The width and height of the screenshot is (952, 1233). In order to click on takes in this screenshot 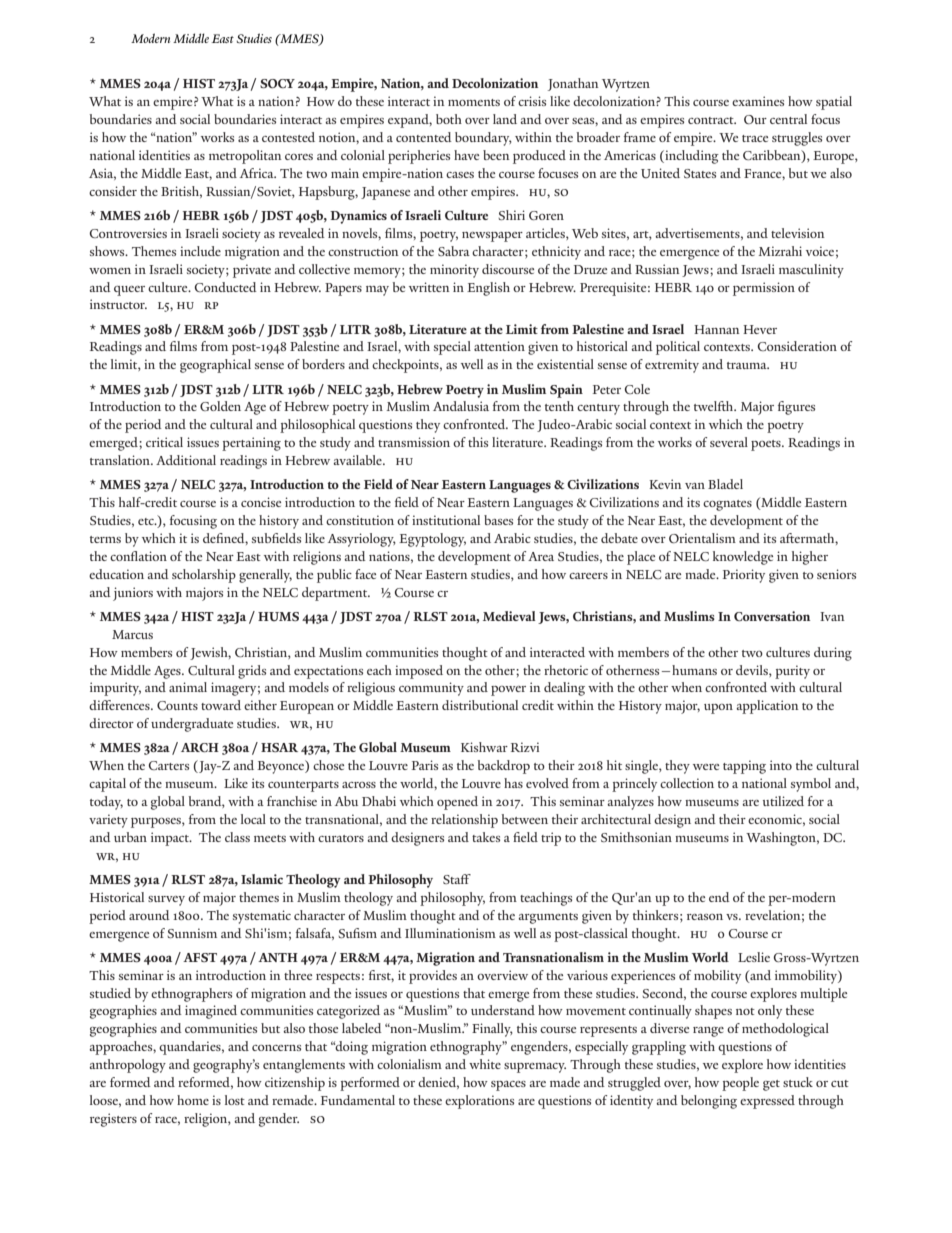, I will do `click(486, 837)`.
